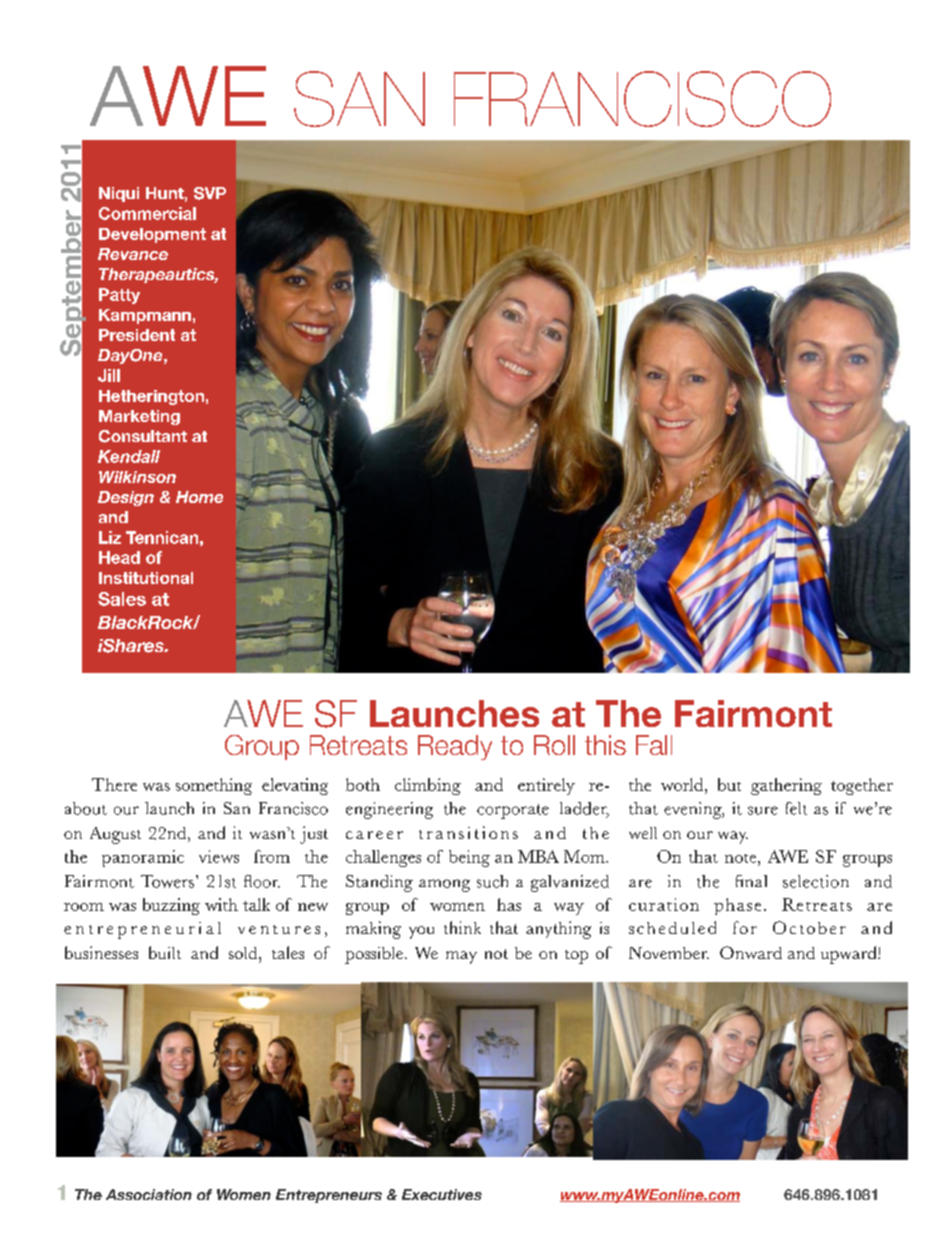 The width and height of the document is (952, 1233). What do you see at coordinates (139, 417) in the document?
I see `Marketing` at bounding box center [139, 417].
